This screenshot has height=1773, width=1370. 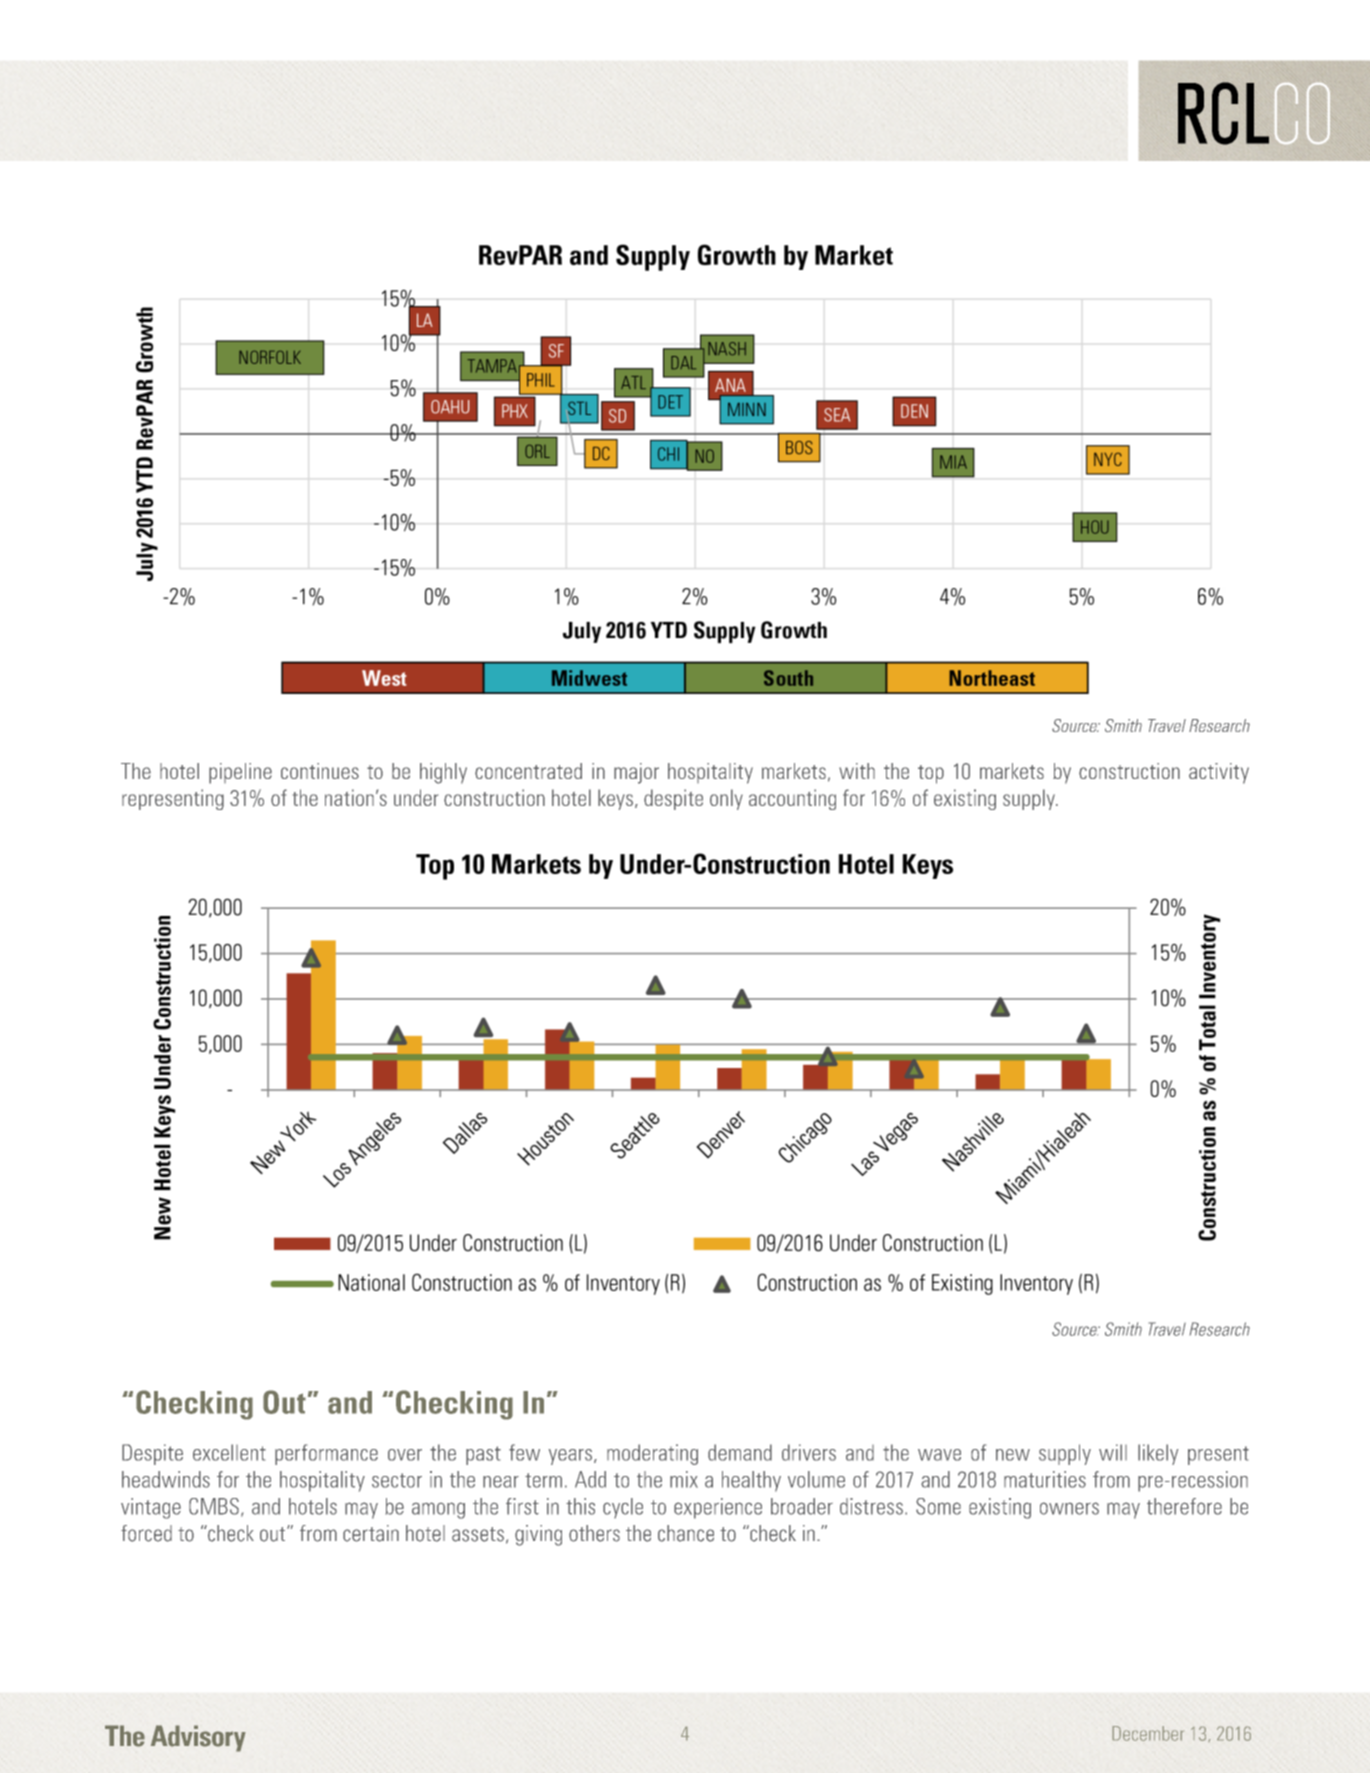 What do you see at coordinates (1113, 1452) in the screenshot?
I see `will` at bounding box center [1113, 1452].
